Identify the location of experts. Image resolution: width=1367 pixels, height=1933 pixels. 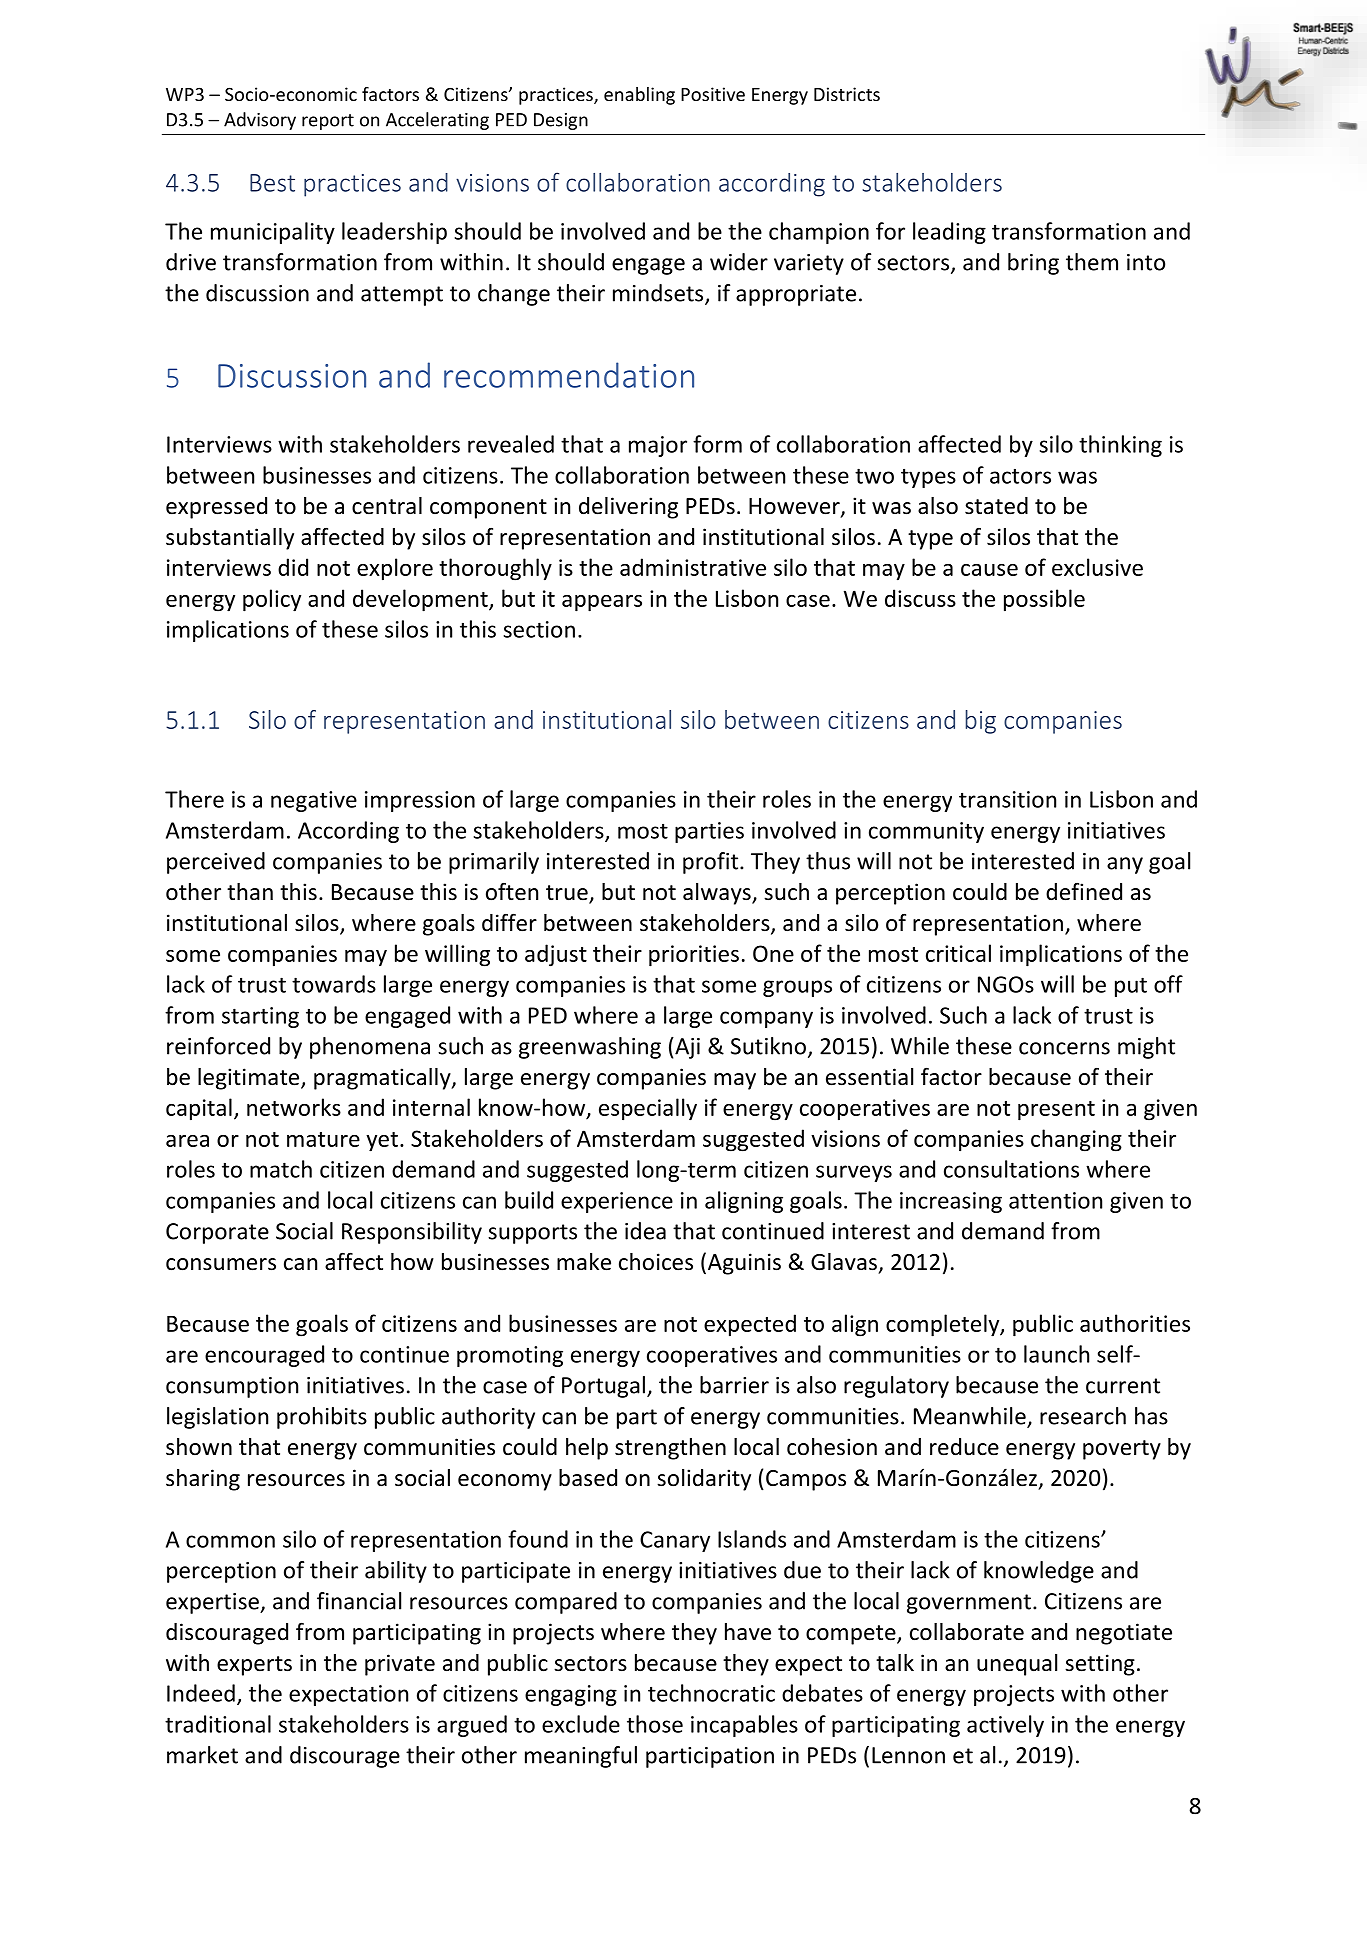
(254, 1666).
